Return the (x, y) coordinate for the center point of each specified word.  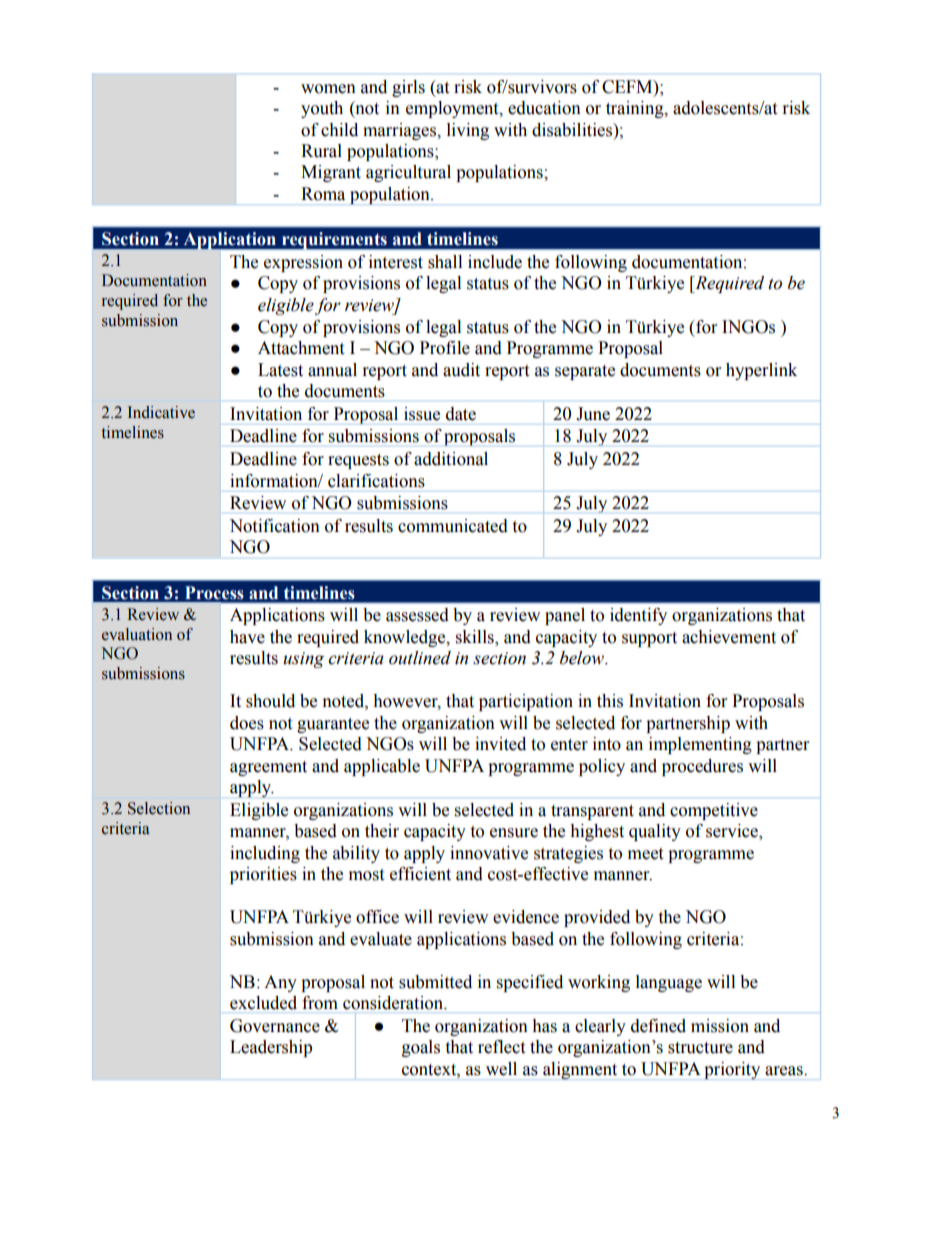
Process (214, 593)
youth (322, 109)
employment (453, 109)
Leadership (271, 1048)
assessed (417, 615)
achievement (729, 637)
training (636, 109)
